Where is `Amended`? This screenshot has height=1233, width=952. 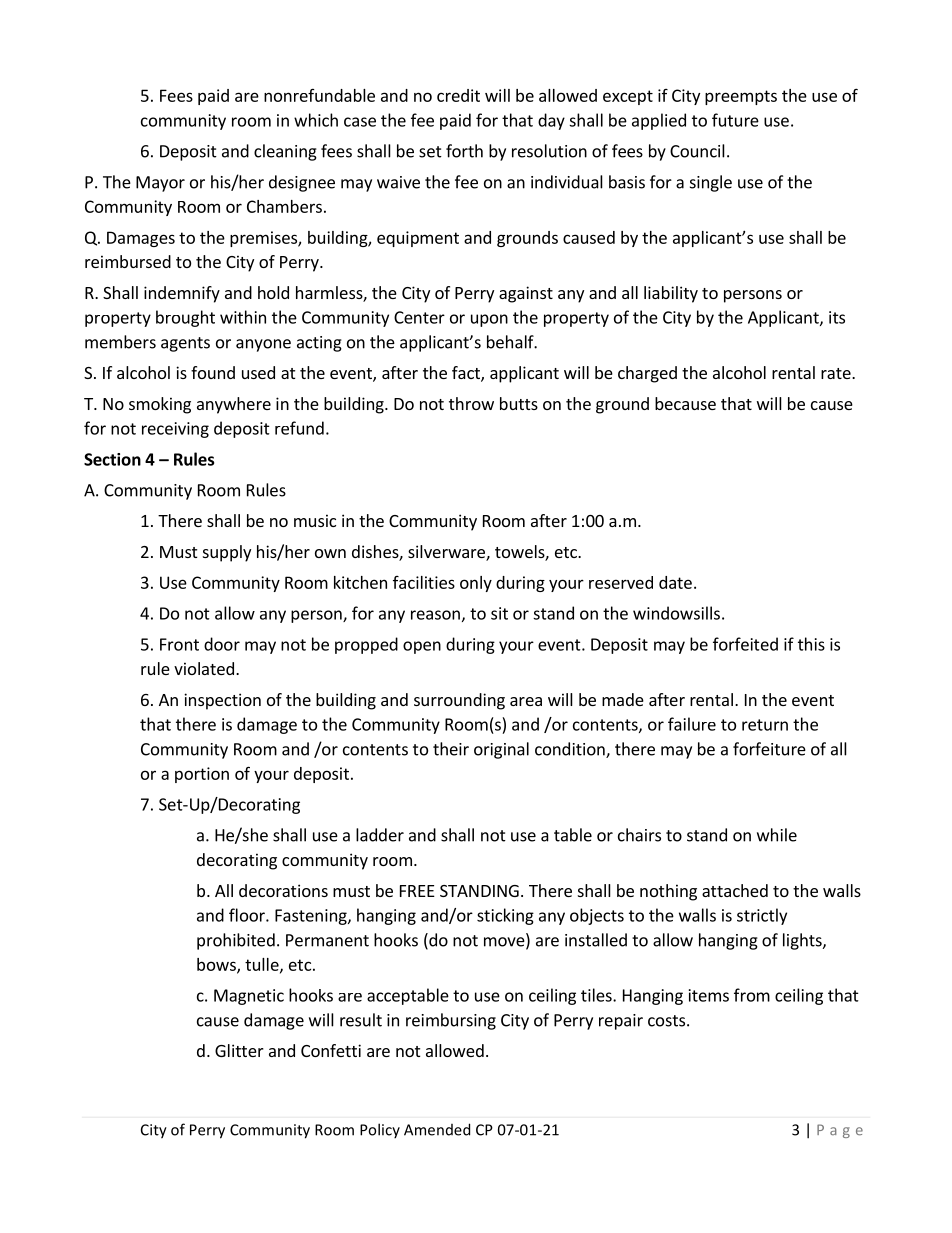
Amended is located at coordinates (437, 1129).
